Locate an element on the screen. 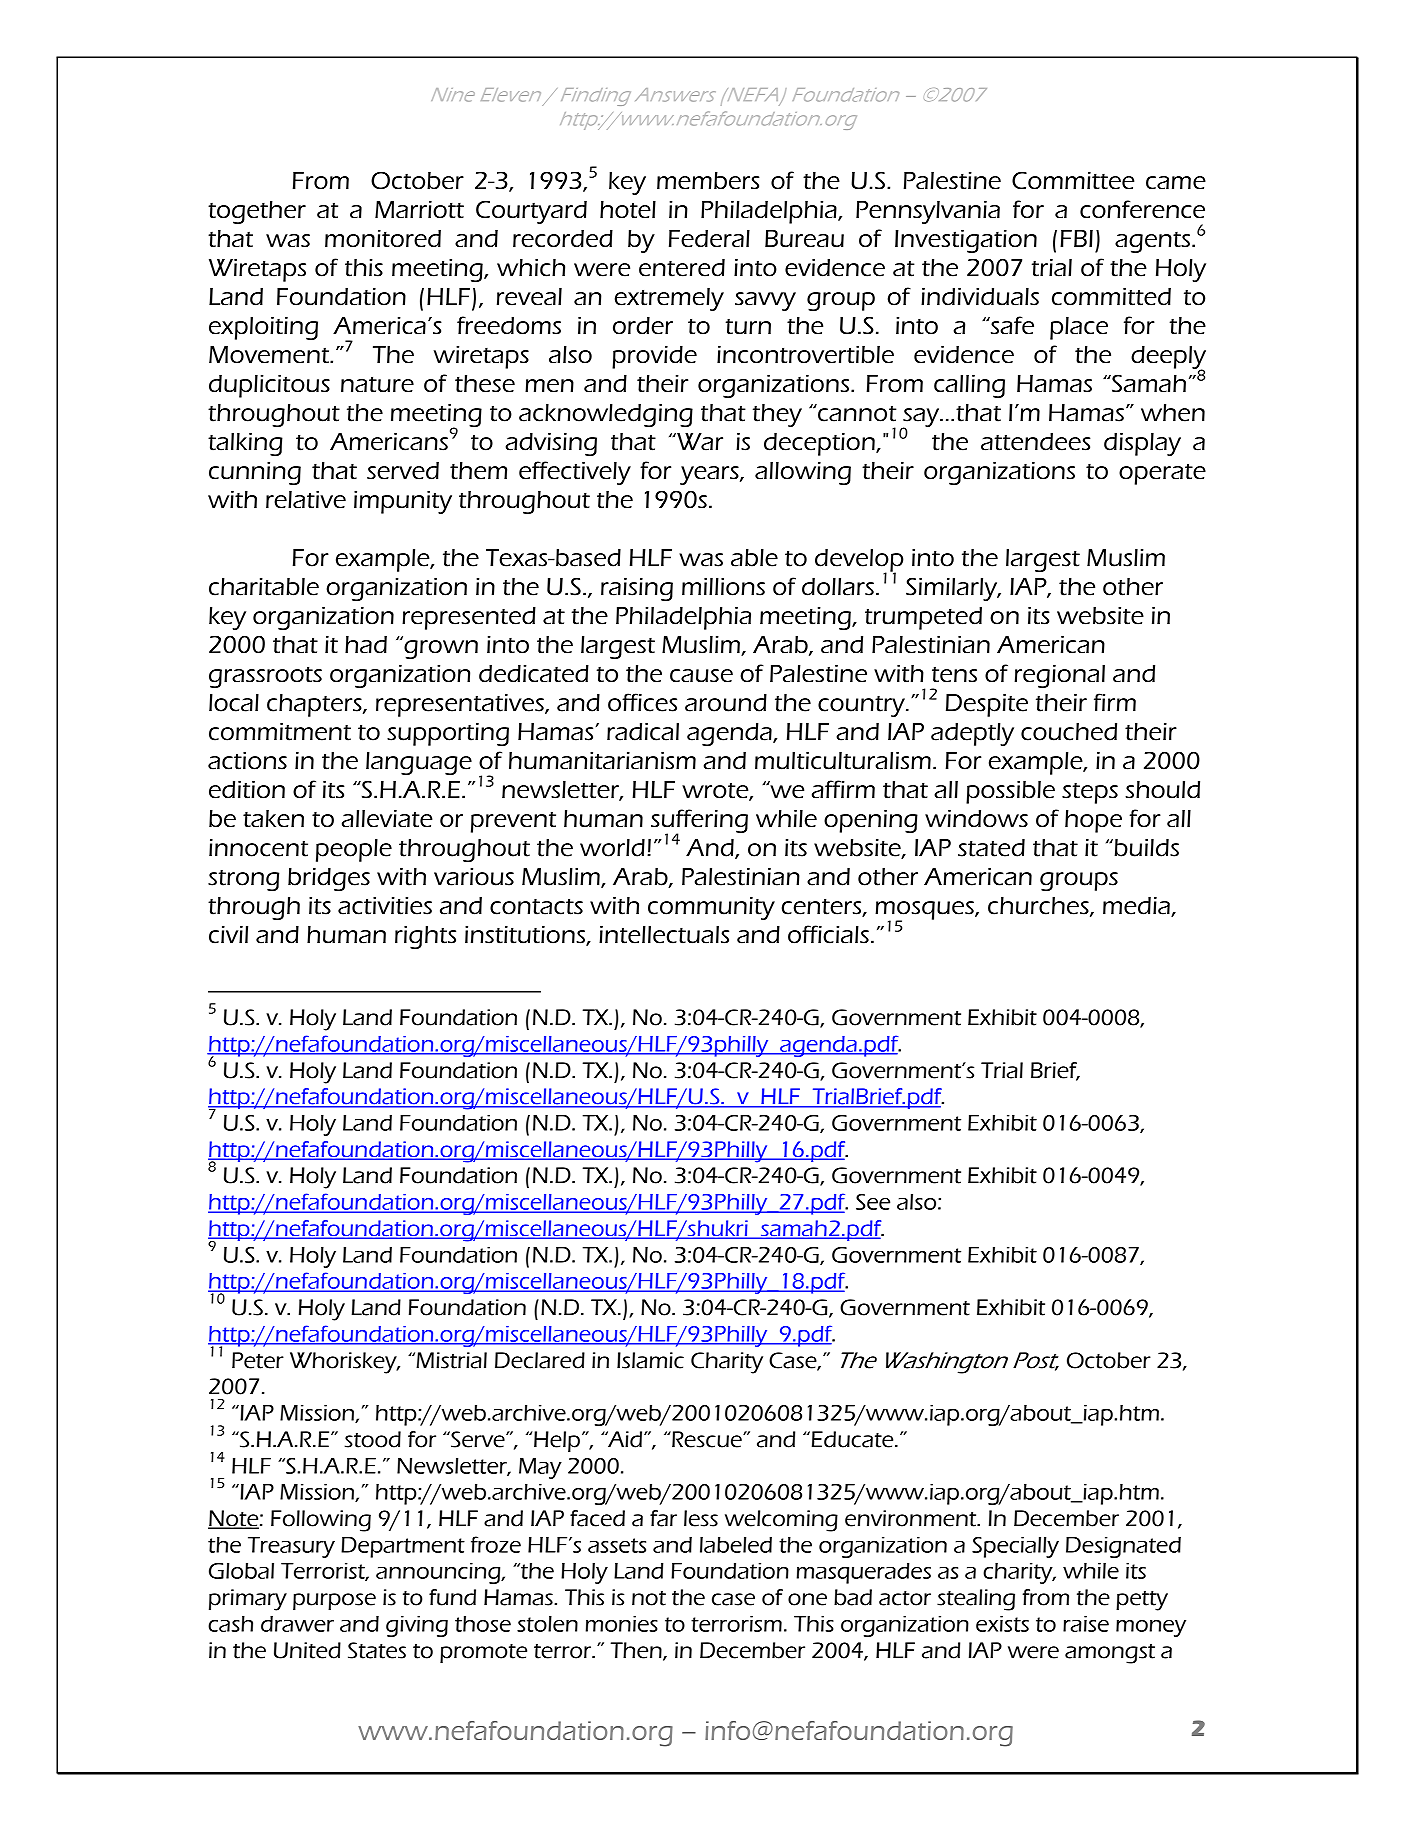 This screenshot has width=1414, height=1830. See is located at coordinates (873, 1202).
